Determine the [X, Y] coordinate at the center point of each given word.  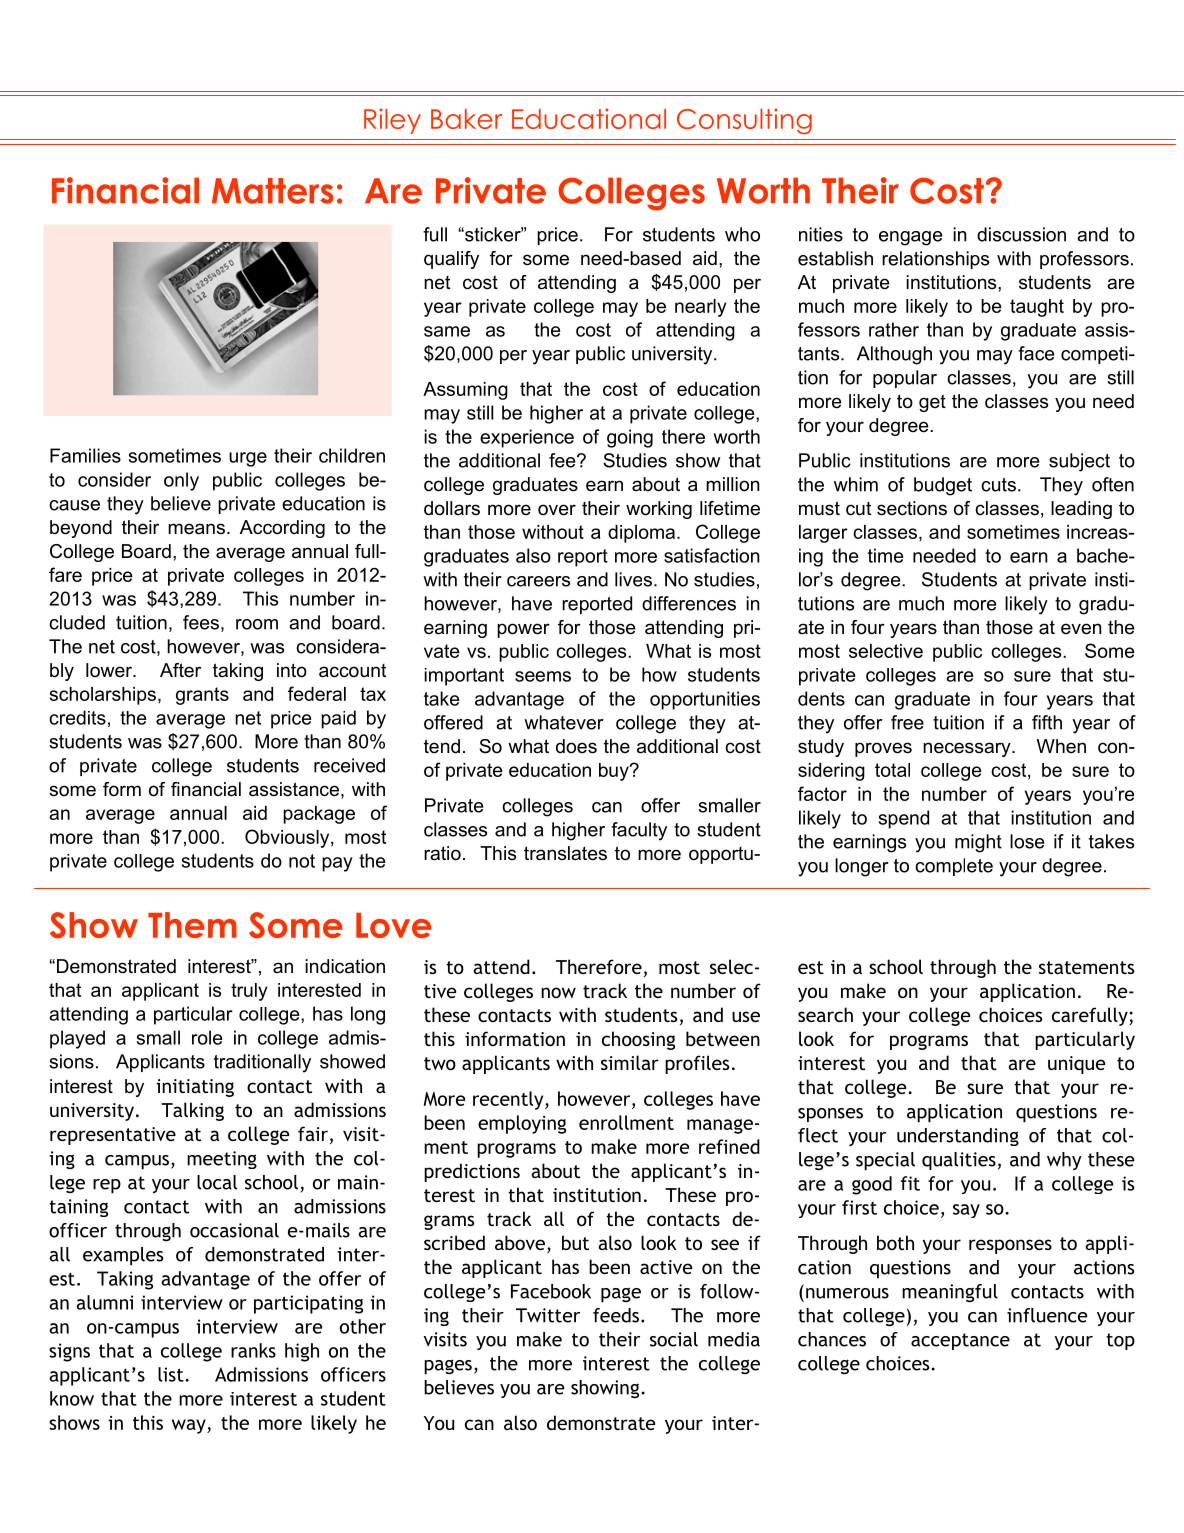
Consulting [744, 121]
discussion [1021, 234]
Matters [273, 191]
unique [1076, 1065]
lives [635, 579]
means [196, 529]
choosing [638, 1040]
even [1081, 629]
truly [249, 992]
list [172, 1374]
